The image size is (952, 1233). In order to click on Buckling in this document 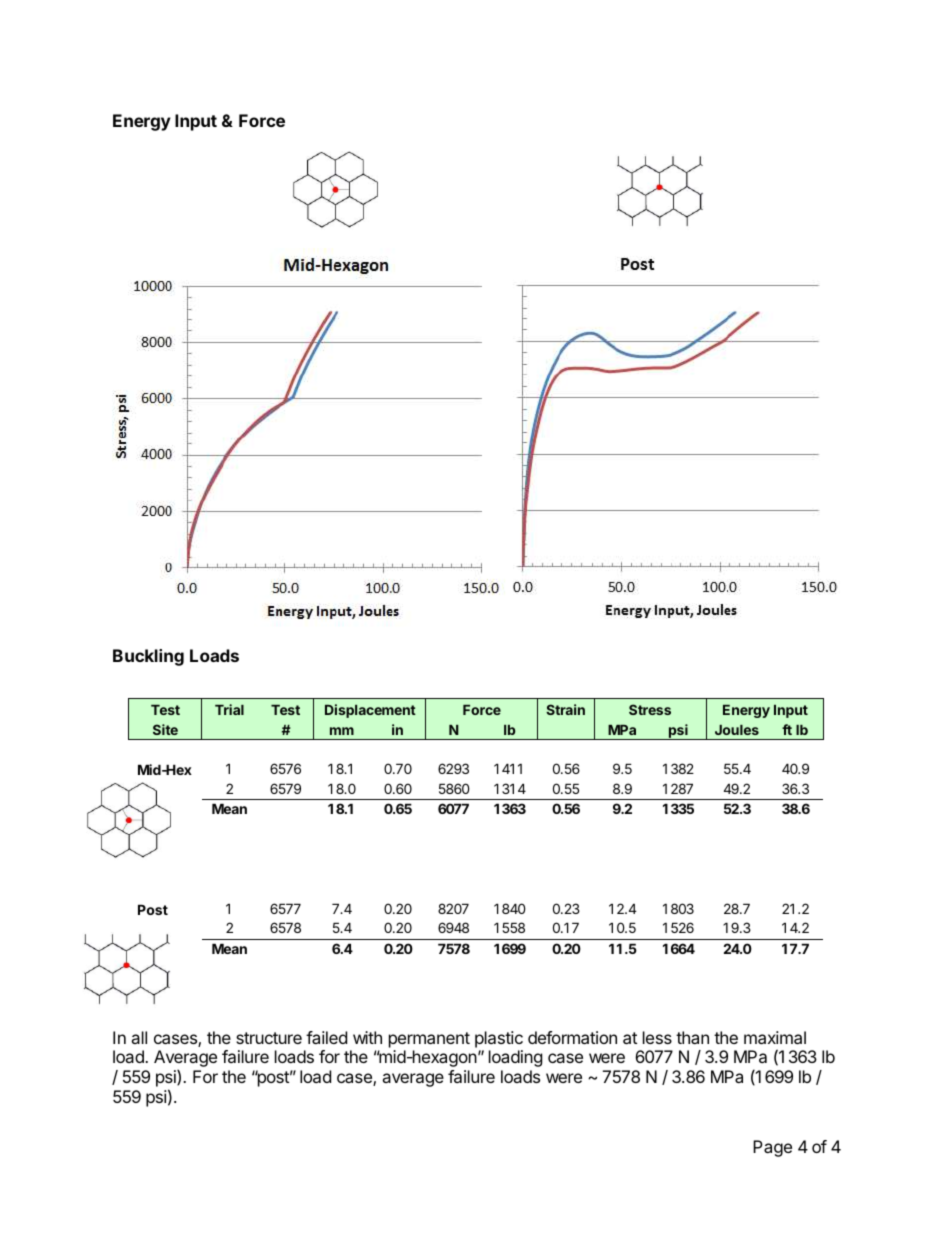, I will do `click(148, 657)`.
